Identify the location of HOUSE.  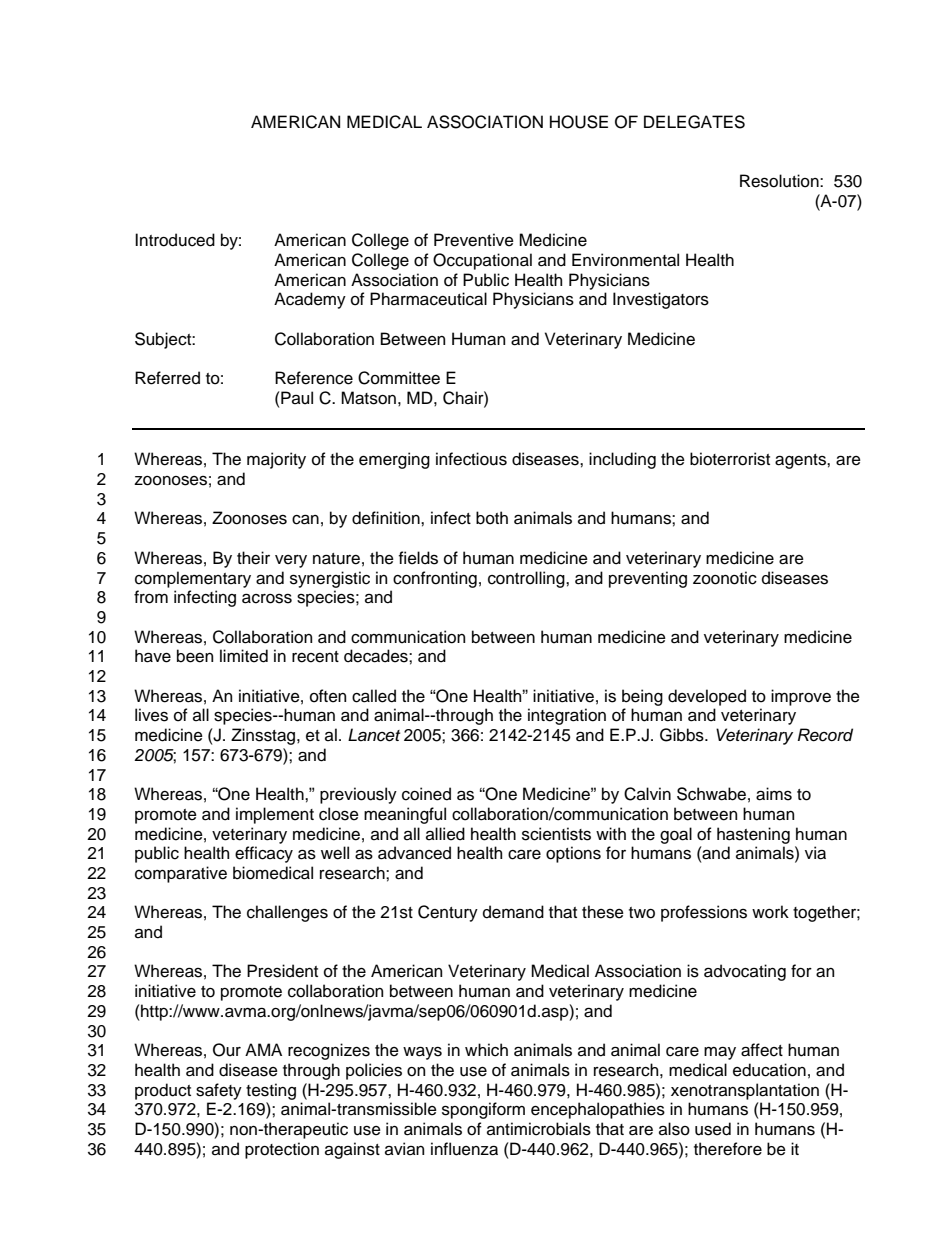
(579, 122).
